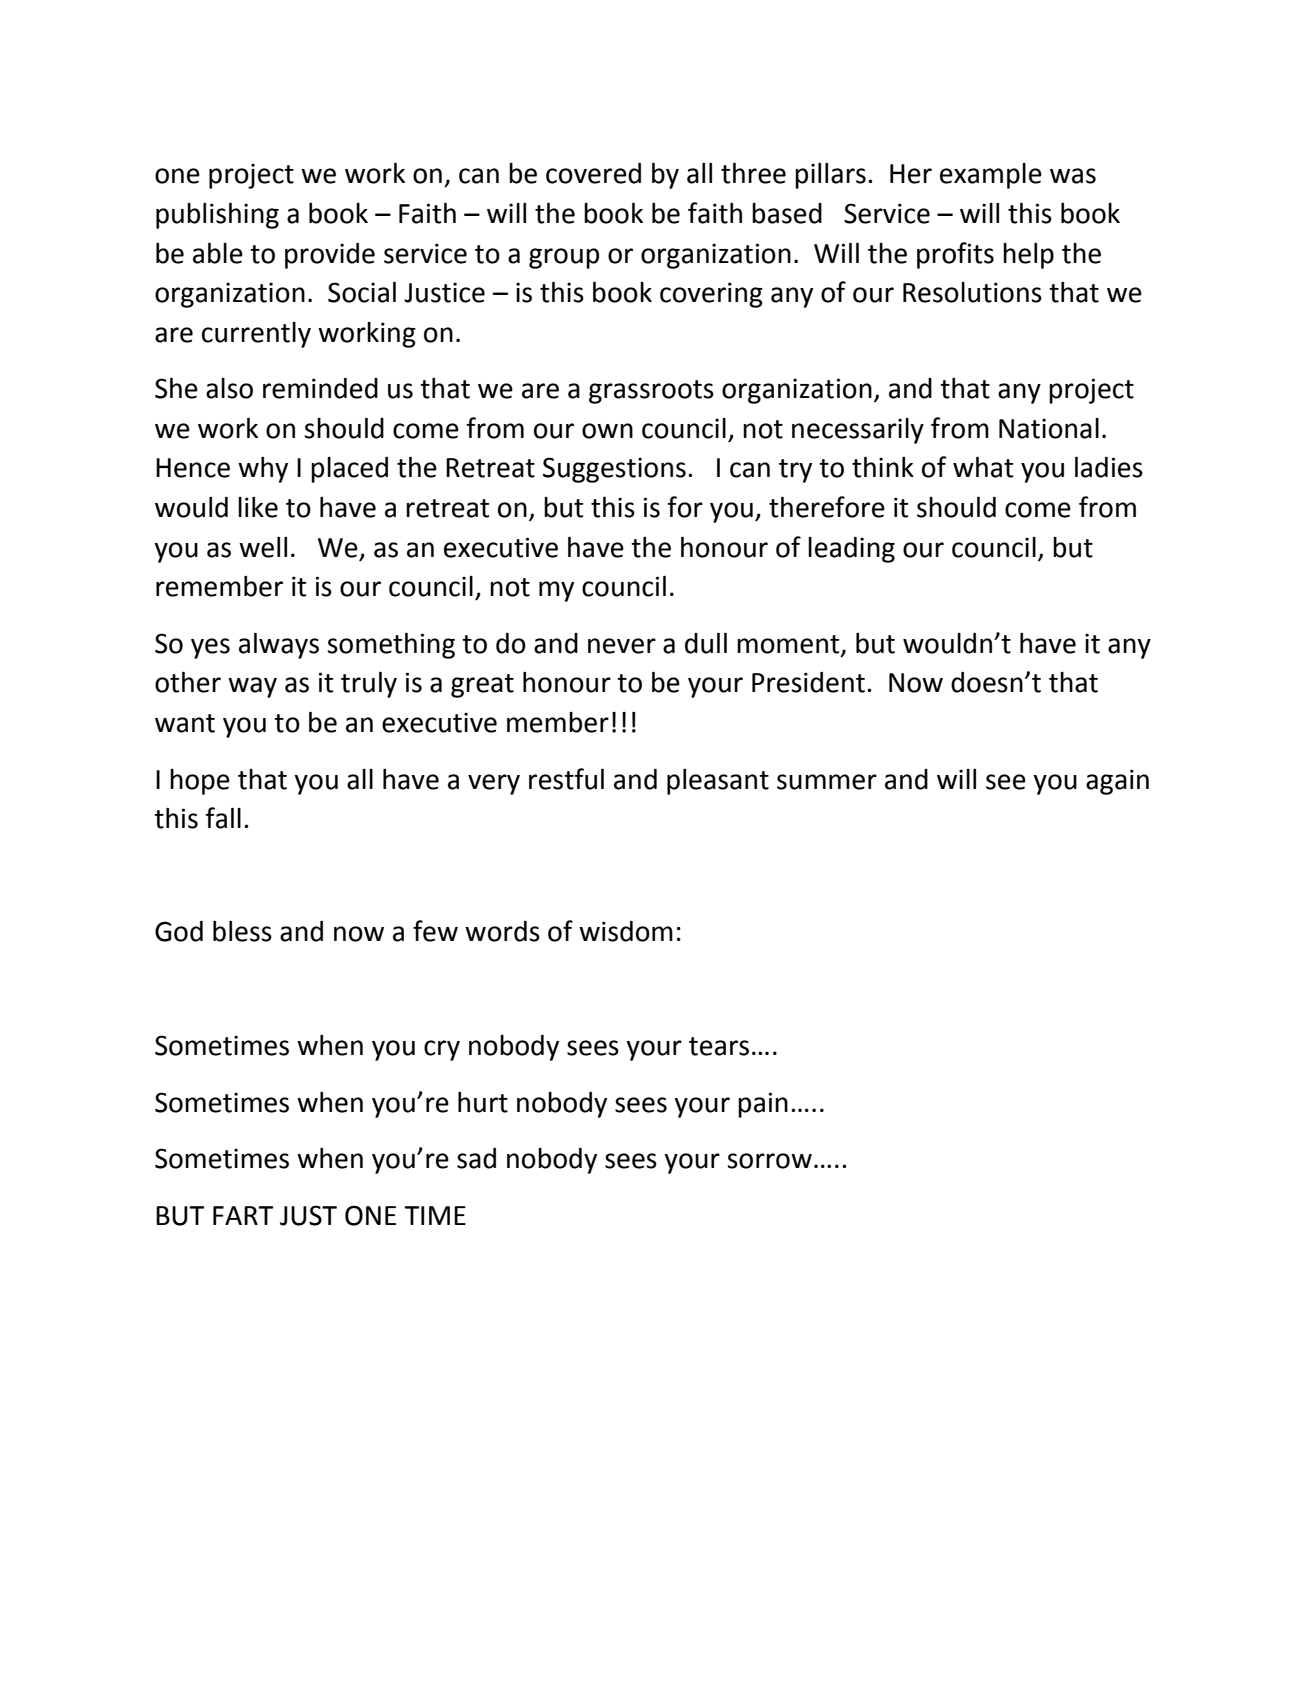  I want to click on covered, so click(593, 173).
